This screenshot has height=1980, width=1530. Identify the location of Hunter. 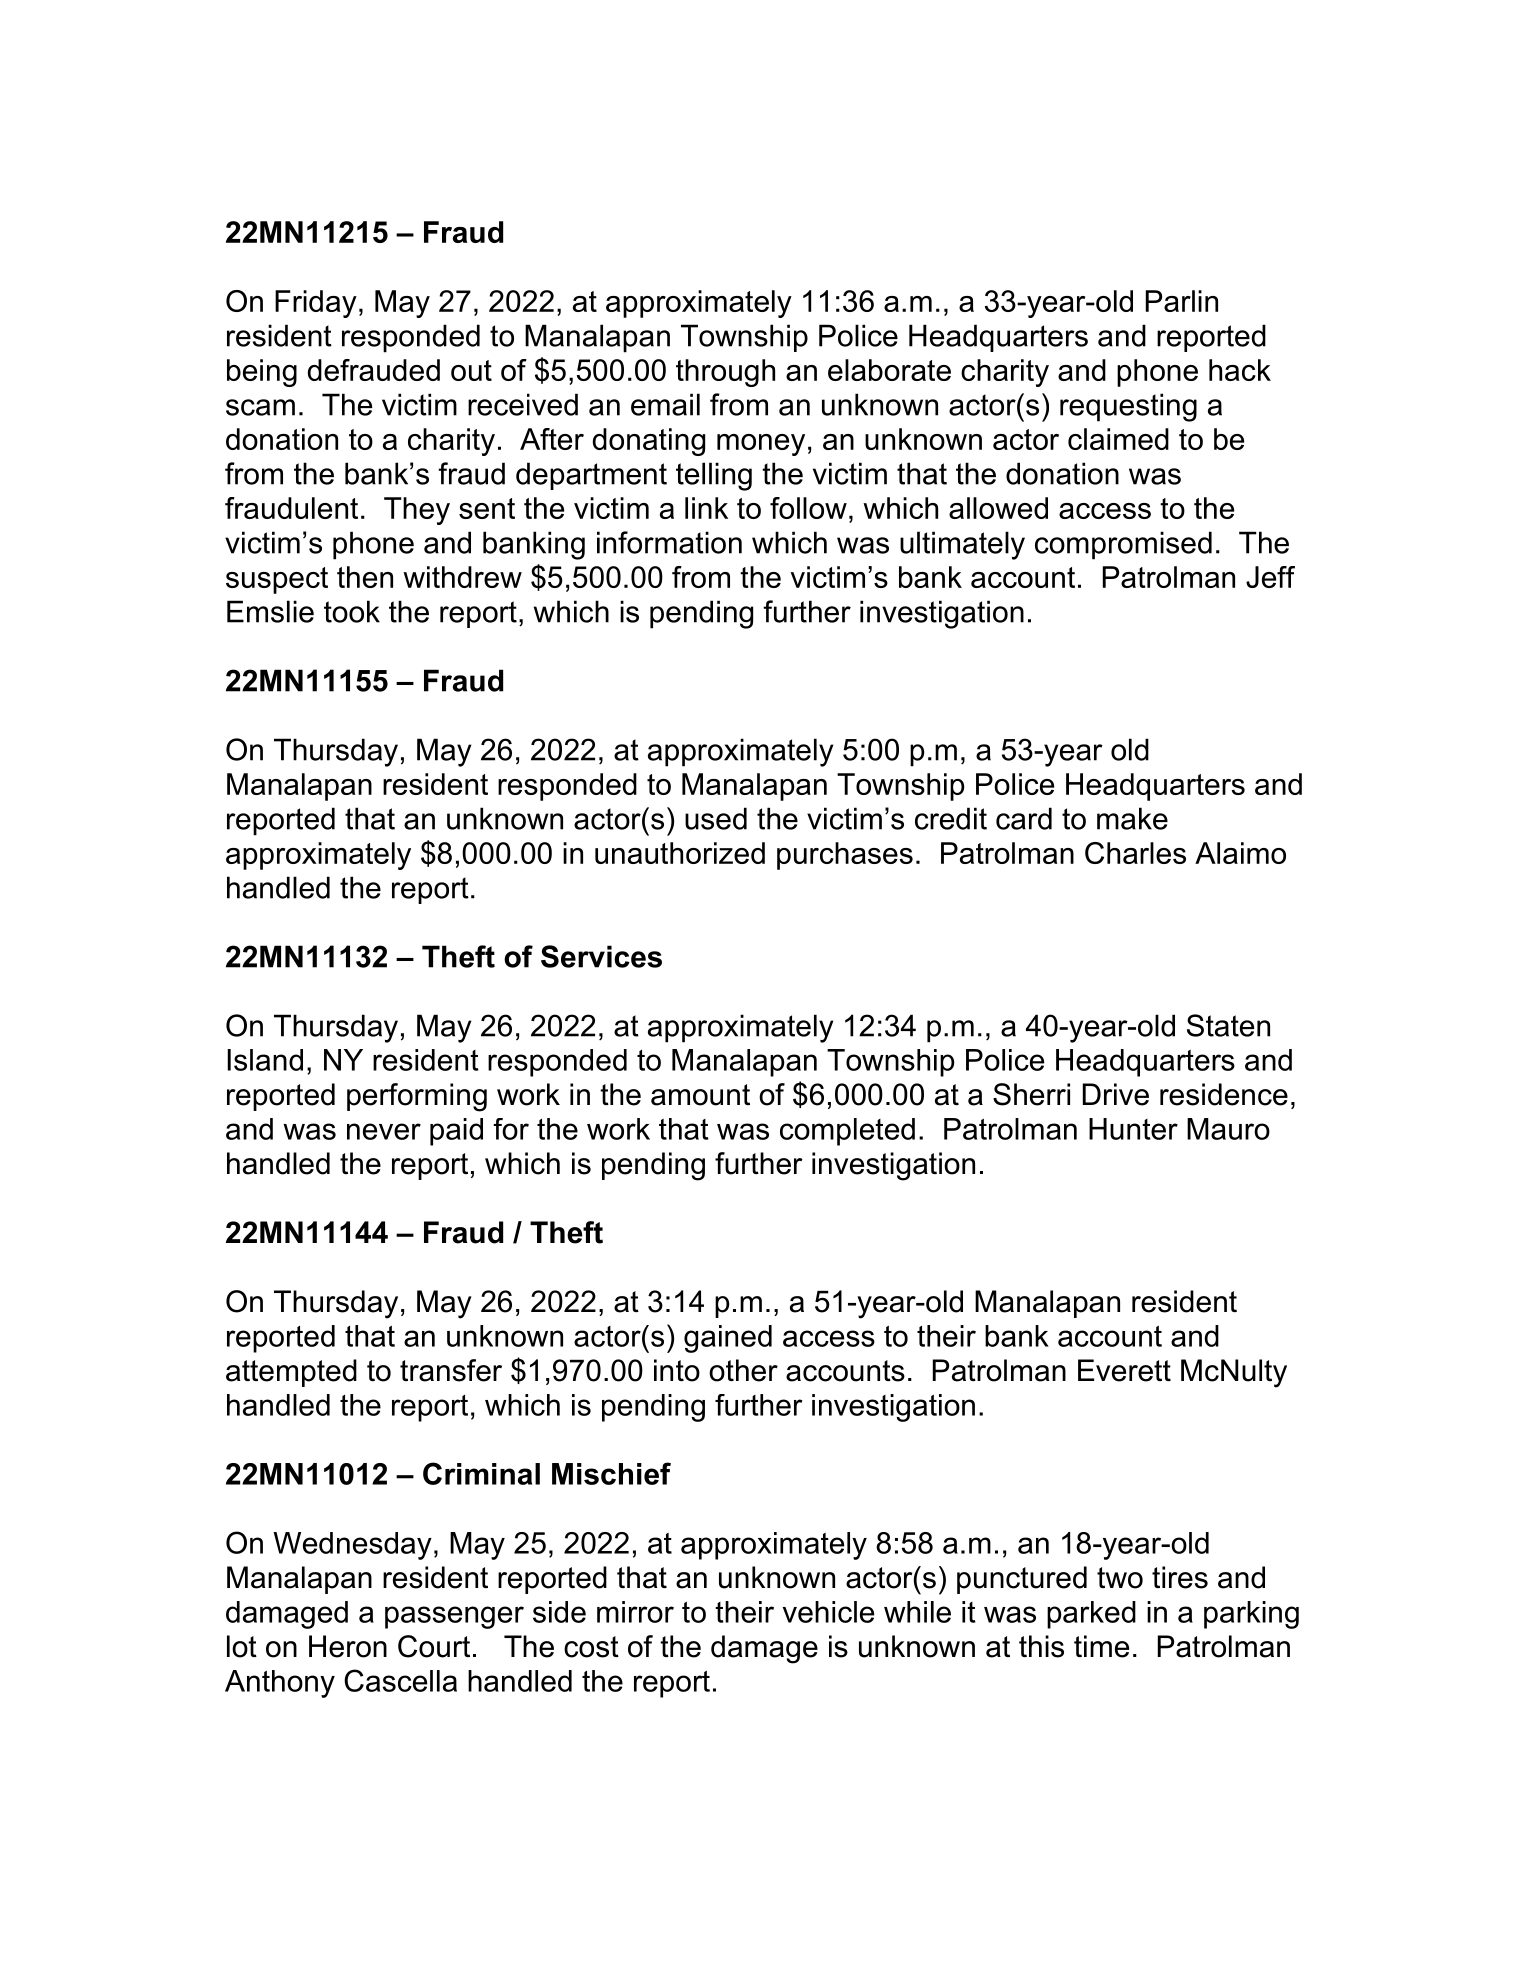
(1133, 1129).
